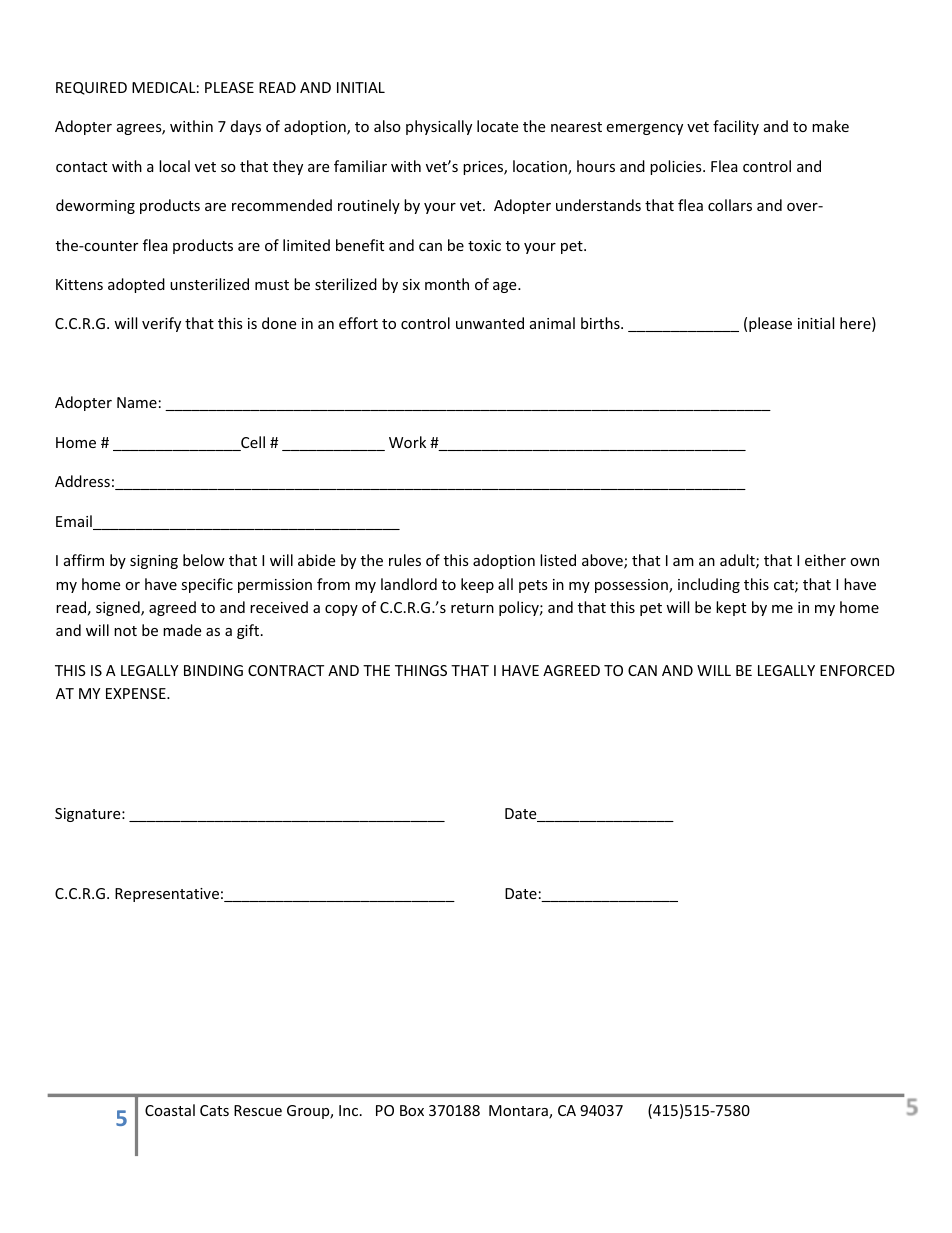 This screenshot has height=1233, width=952. What do you see at coordinates (407, 442) in the screenshot?
I see `Work` at bounding box center [407, 442].
